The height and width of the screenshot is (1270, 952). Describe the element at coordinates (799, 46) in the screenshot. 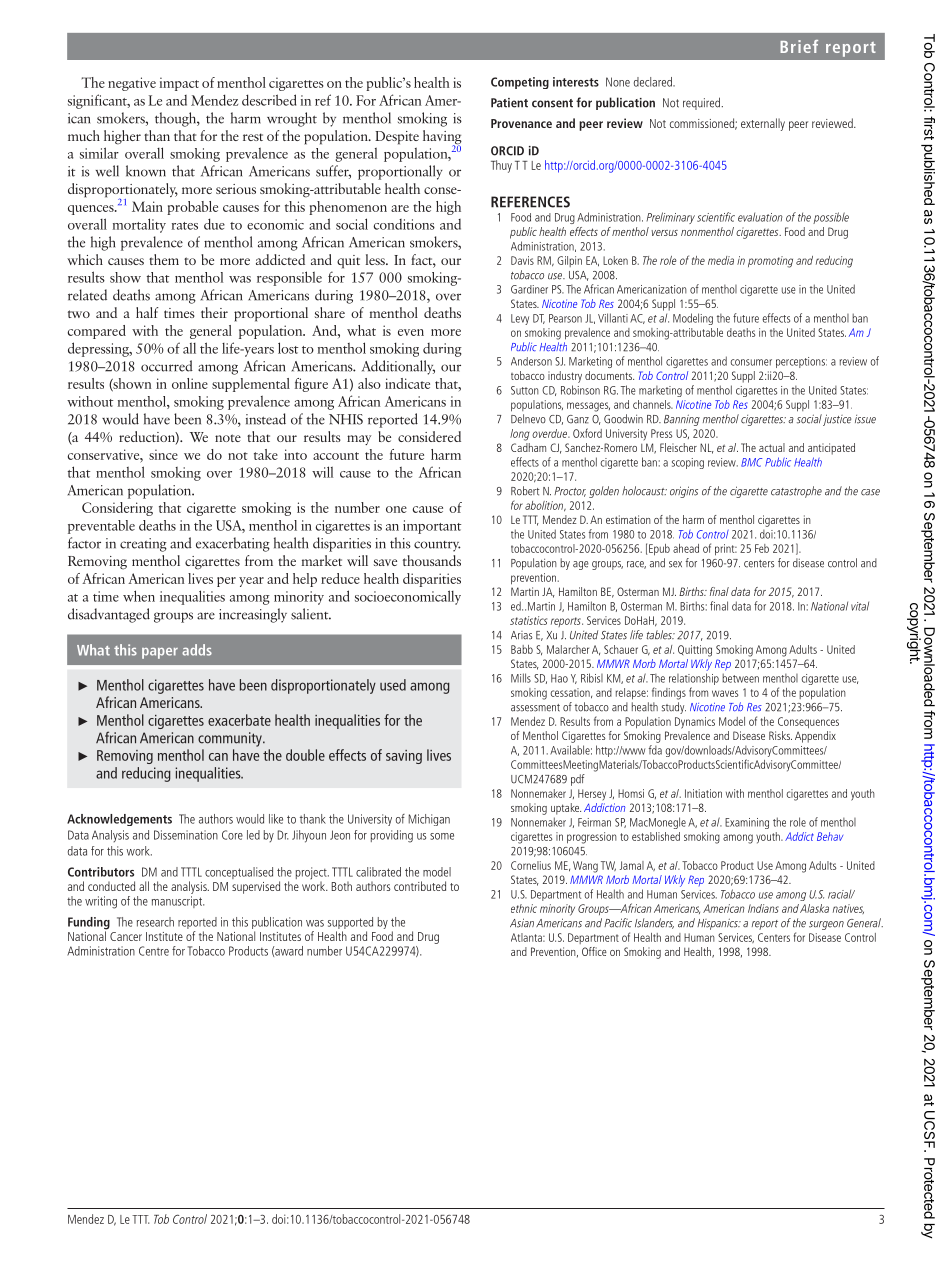

I see `Brief` at that location.
